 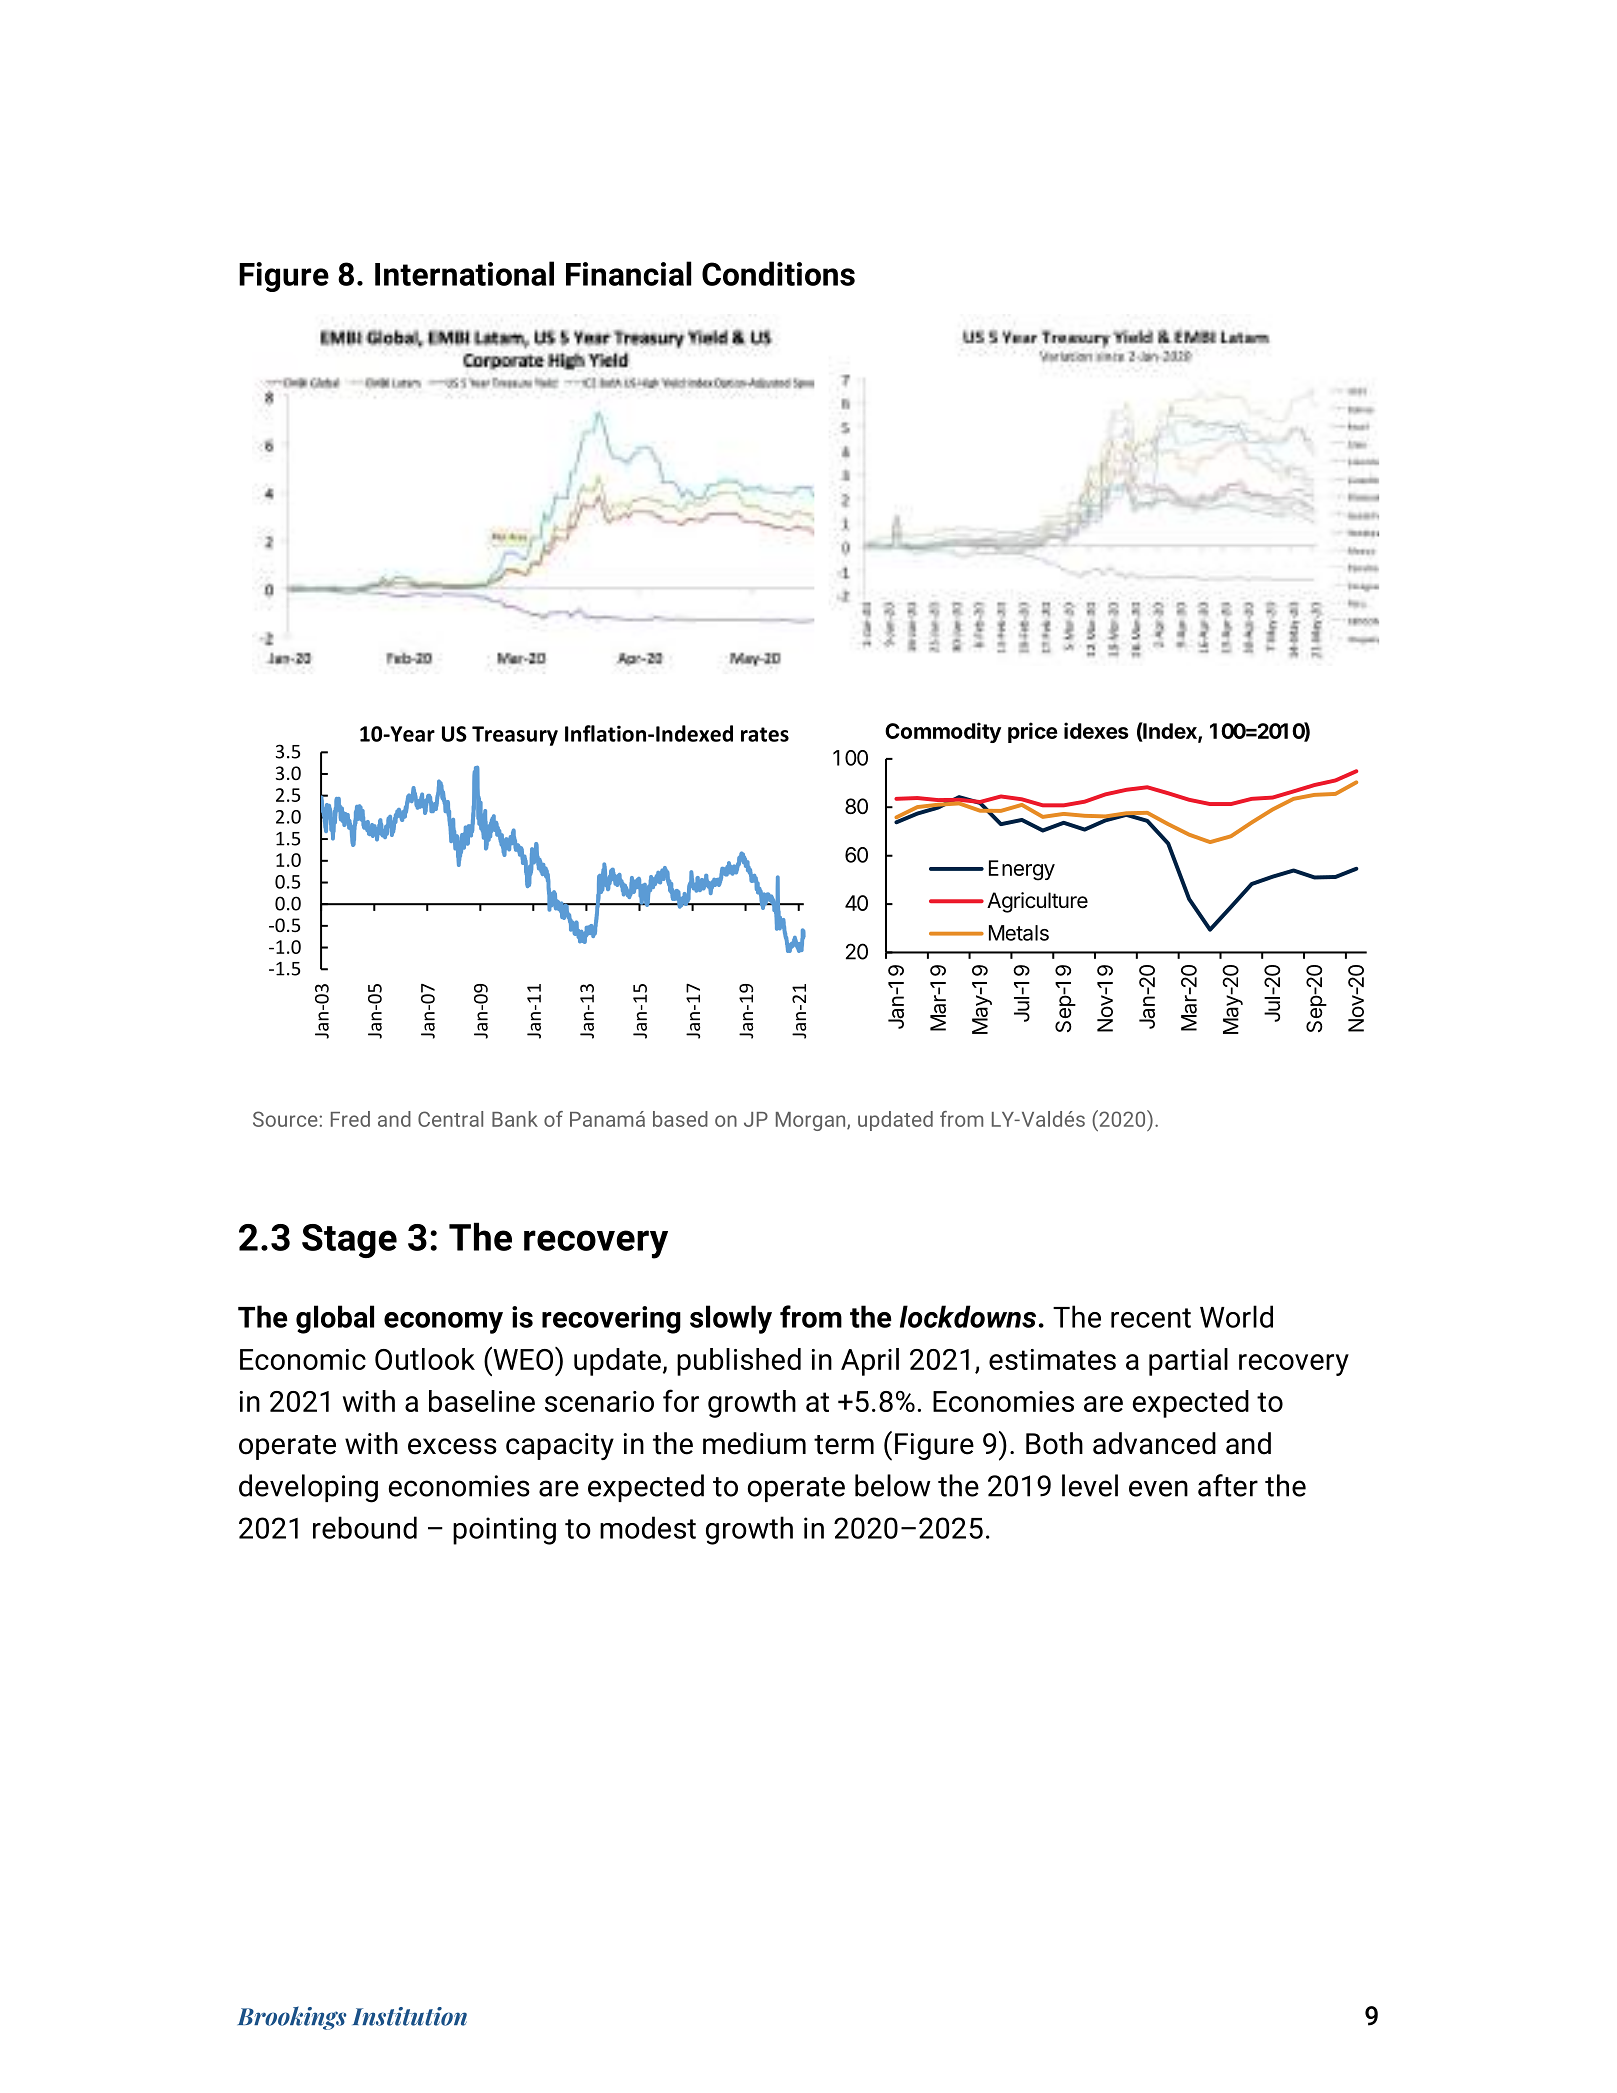 I want to click on rates, so click(x=765, y=734).
